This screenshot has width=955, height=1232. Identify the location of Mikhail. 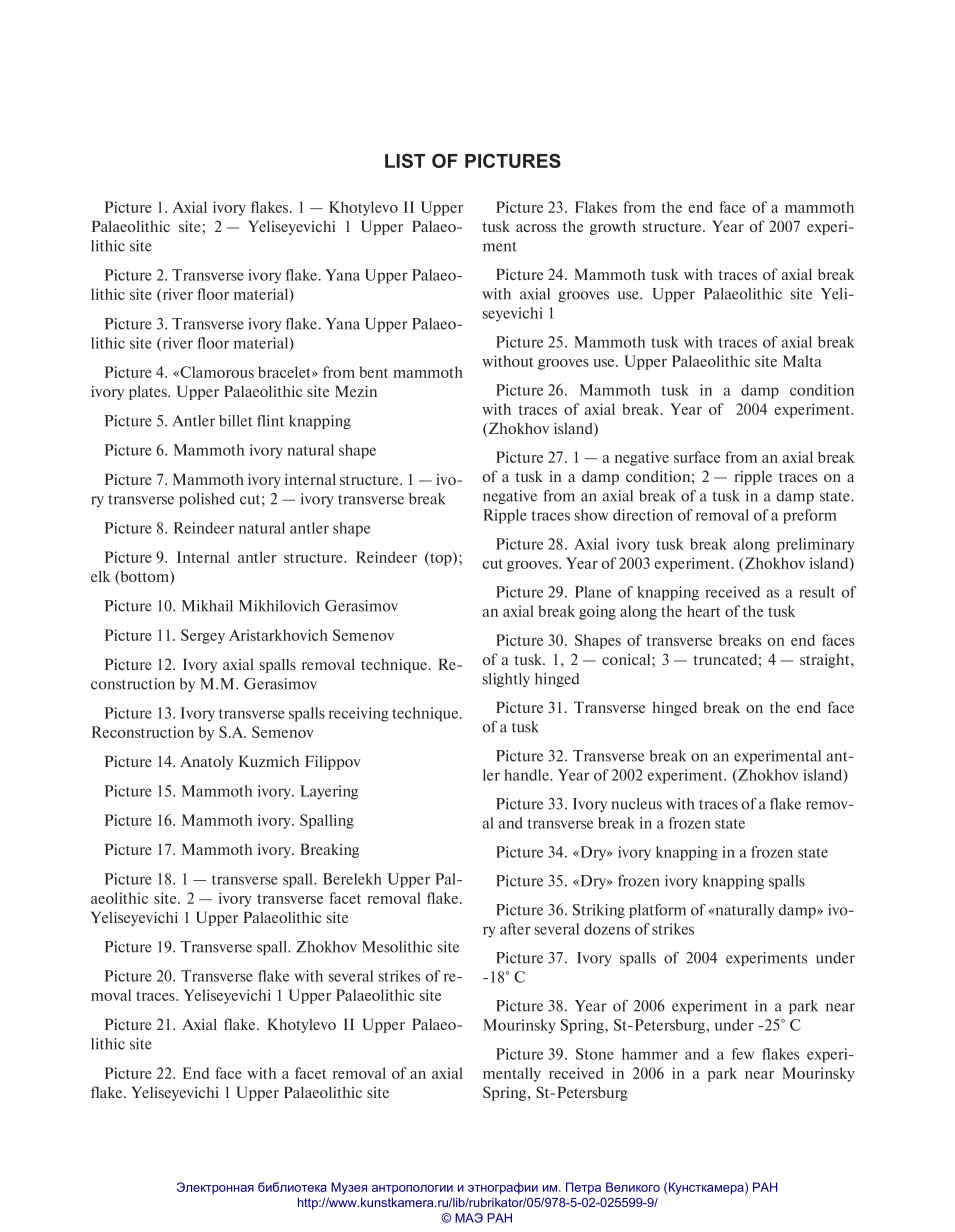
(207, 606).
